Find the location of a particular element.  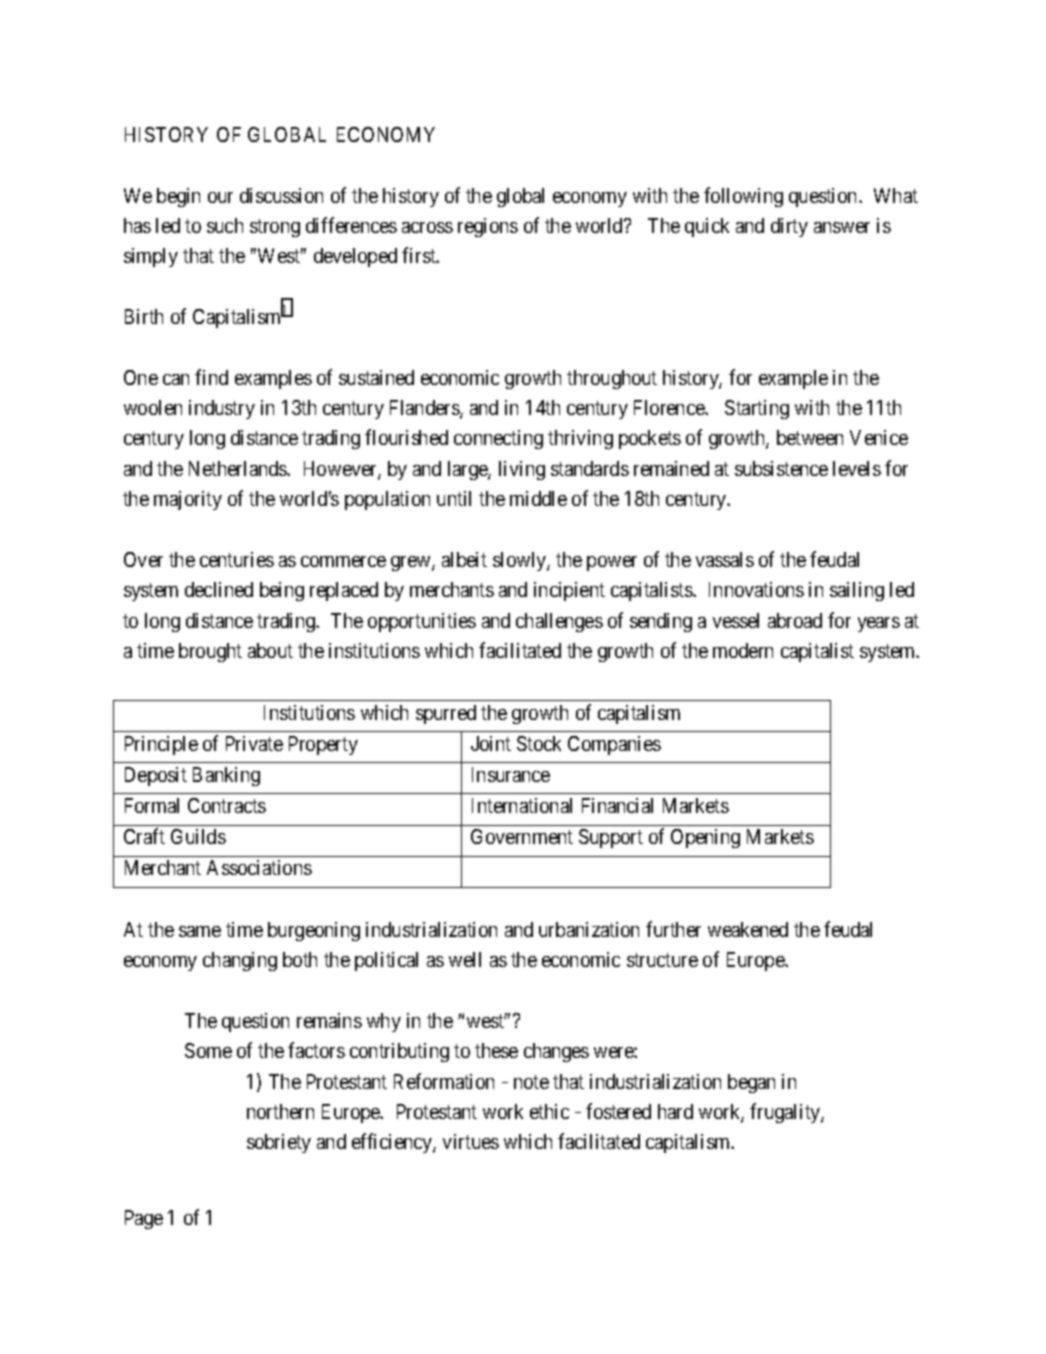

Innovations is located at coordinates (756, 589).
